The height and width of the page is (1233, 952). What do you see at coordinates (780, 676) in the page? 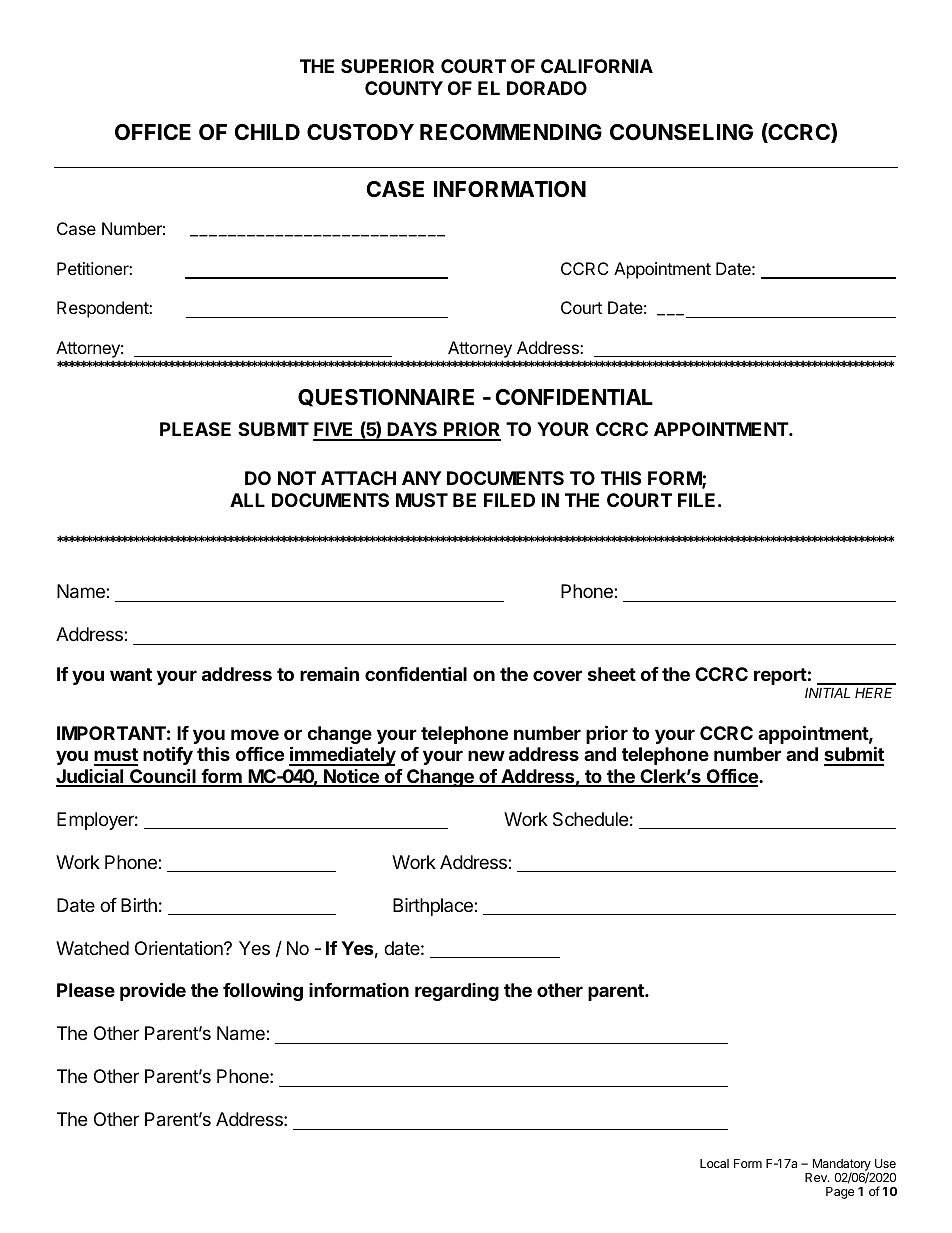
I see `report` at bounding box center [780, 676].
